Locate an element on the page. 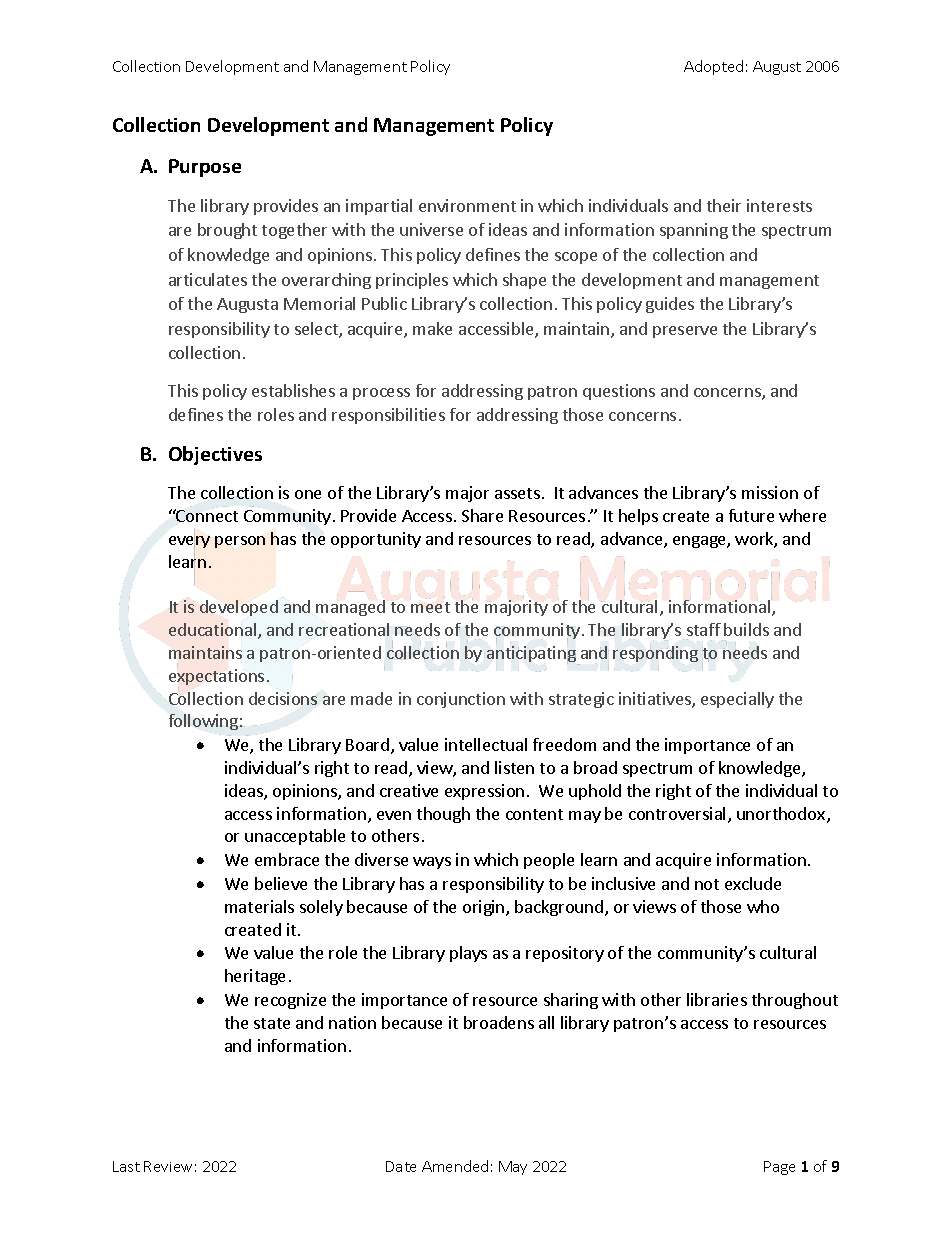 The width and height of the page is (952, 1233). staff is located at coordinates (704, 629).
